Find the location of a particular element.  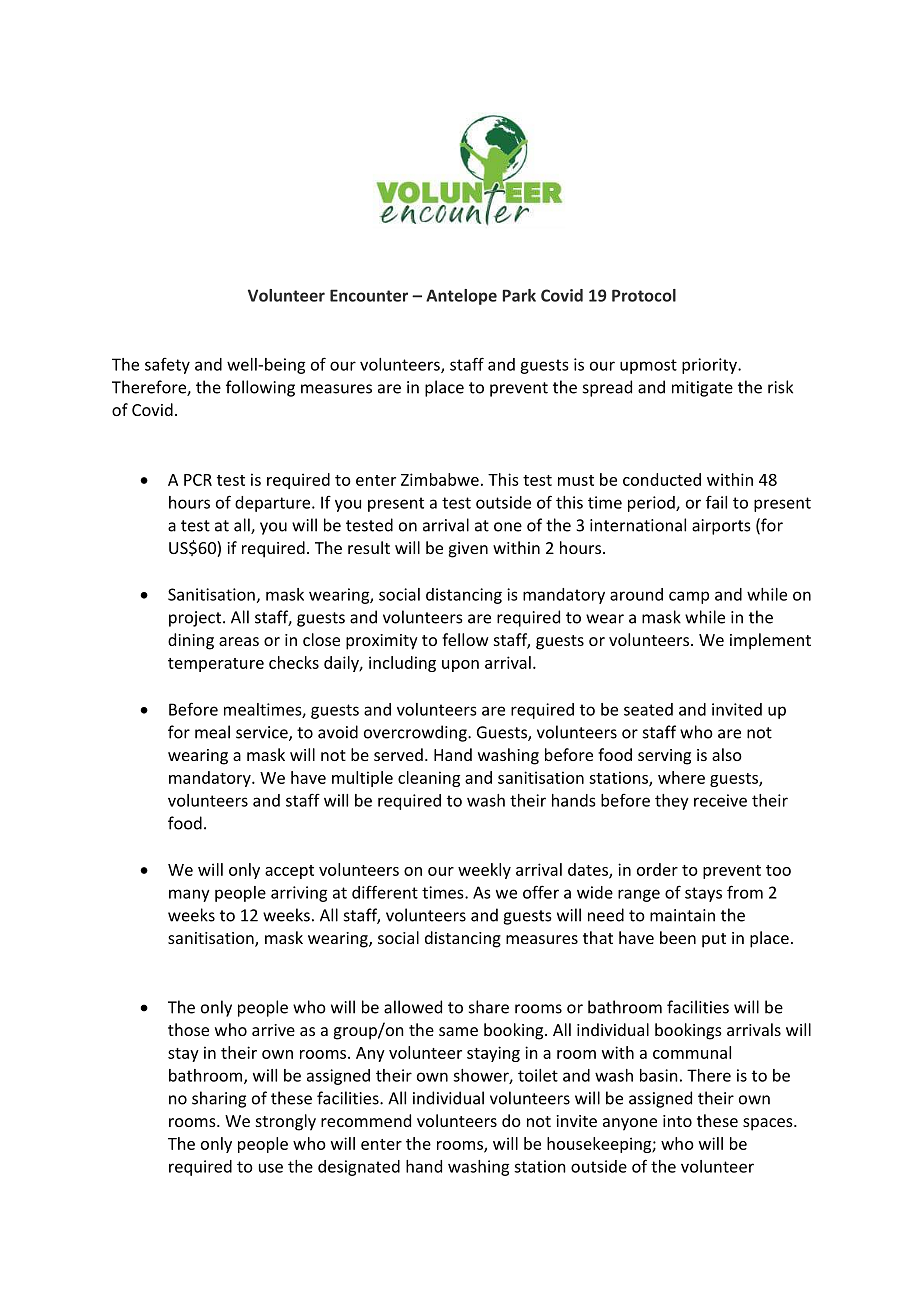

departure is located at coordinates (274, 504).
